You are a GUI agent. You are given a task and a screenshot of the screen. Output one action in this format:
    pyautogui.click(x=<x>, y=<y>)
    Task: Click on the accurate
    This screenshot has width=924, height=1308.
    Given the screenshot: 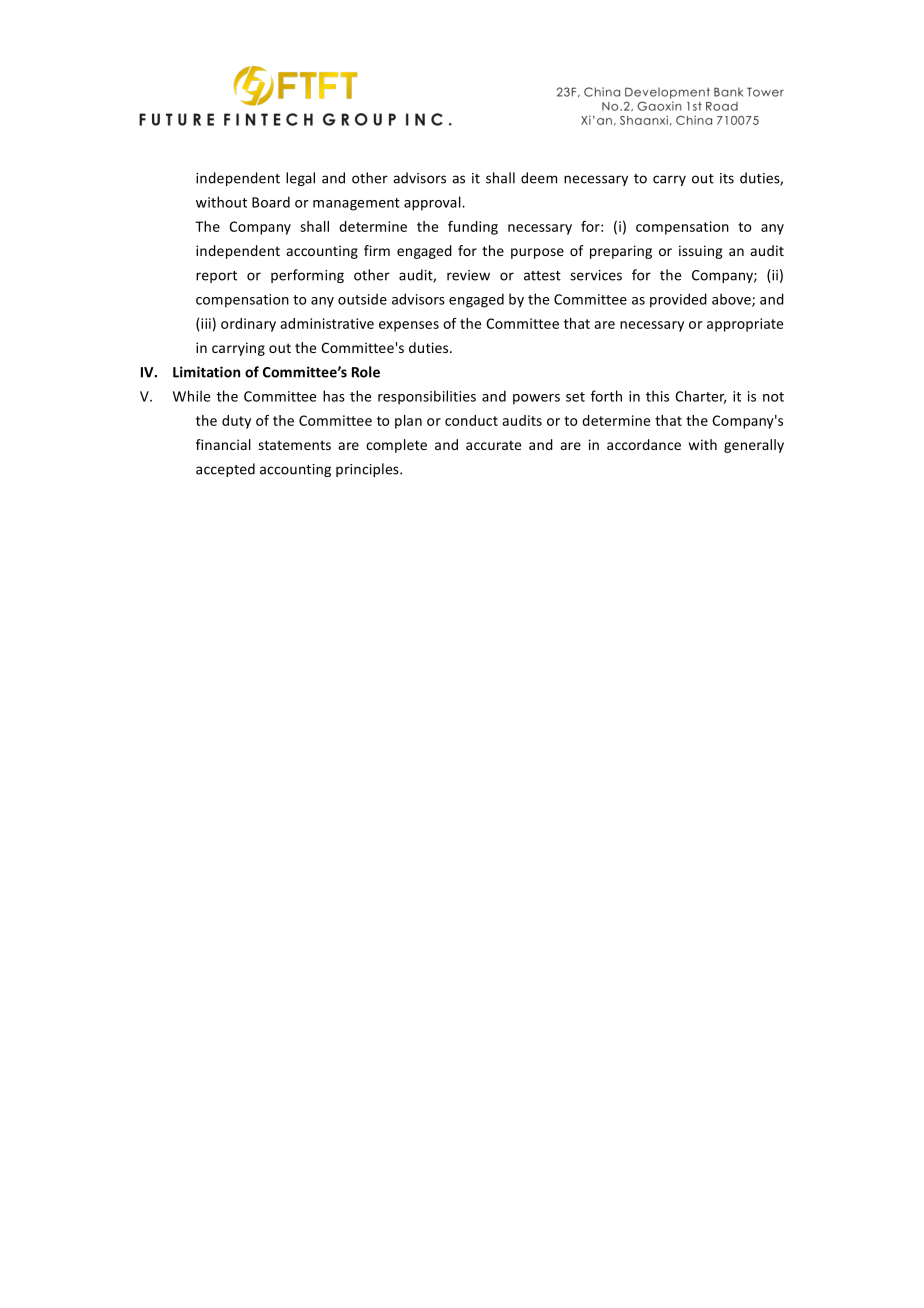 What is the action you would take?
    pyautogui.click(x=493, y=445)
